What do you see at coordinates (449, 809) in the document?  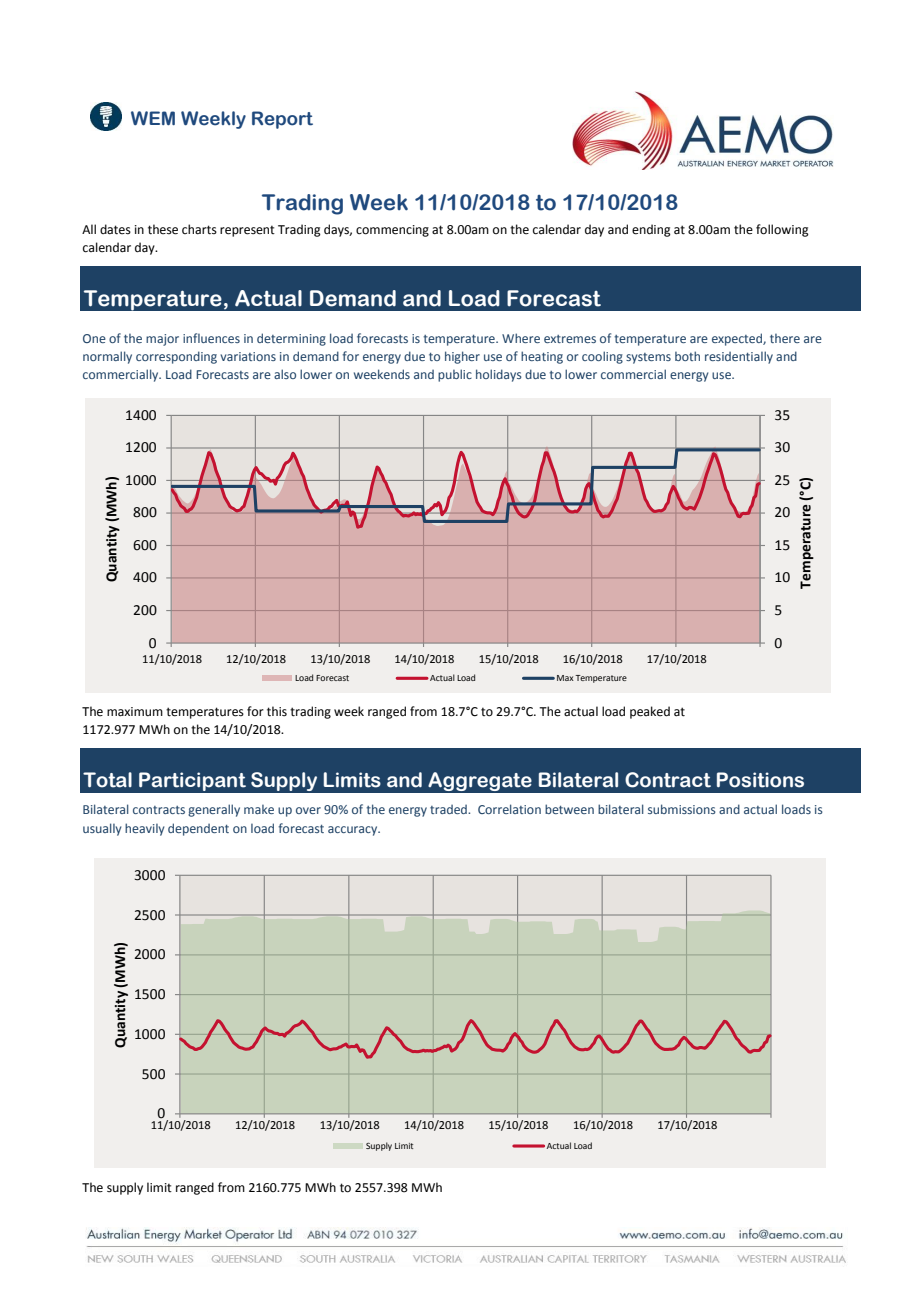 I see `traded` at bounding box center [449, 809].
